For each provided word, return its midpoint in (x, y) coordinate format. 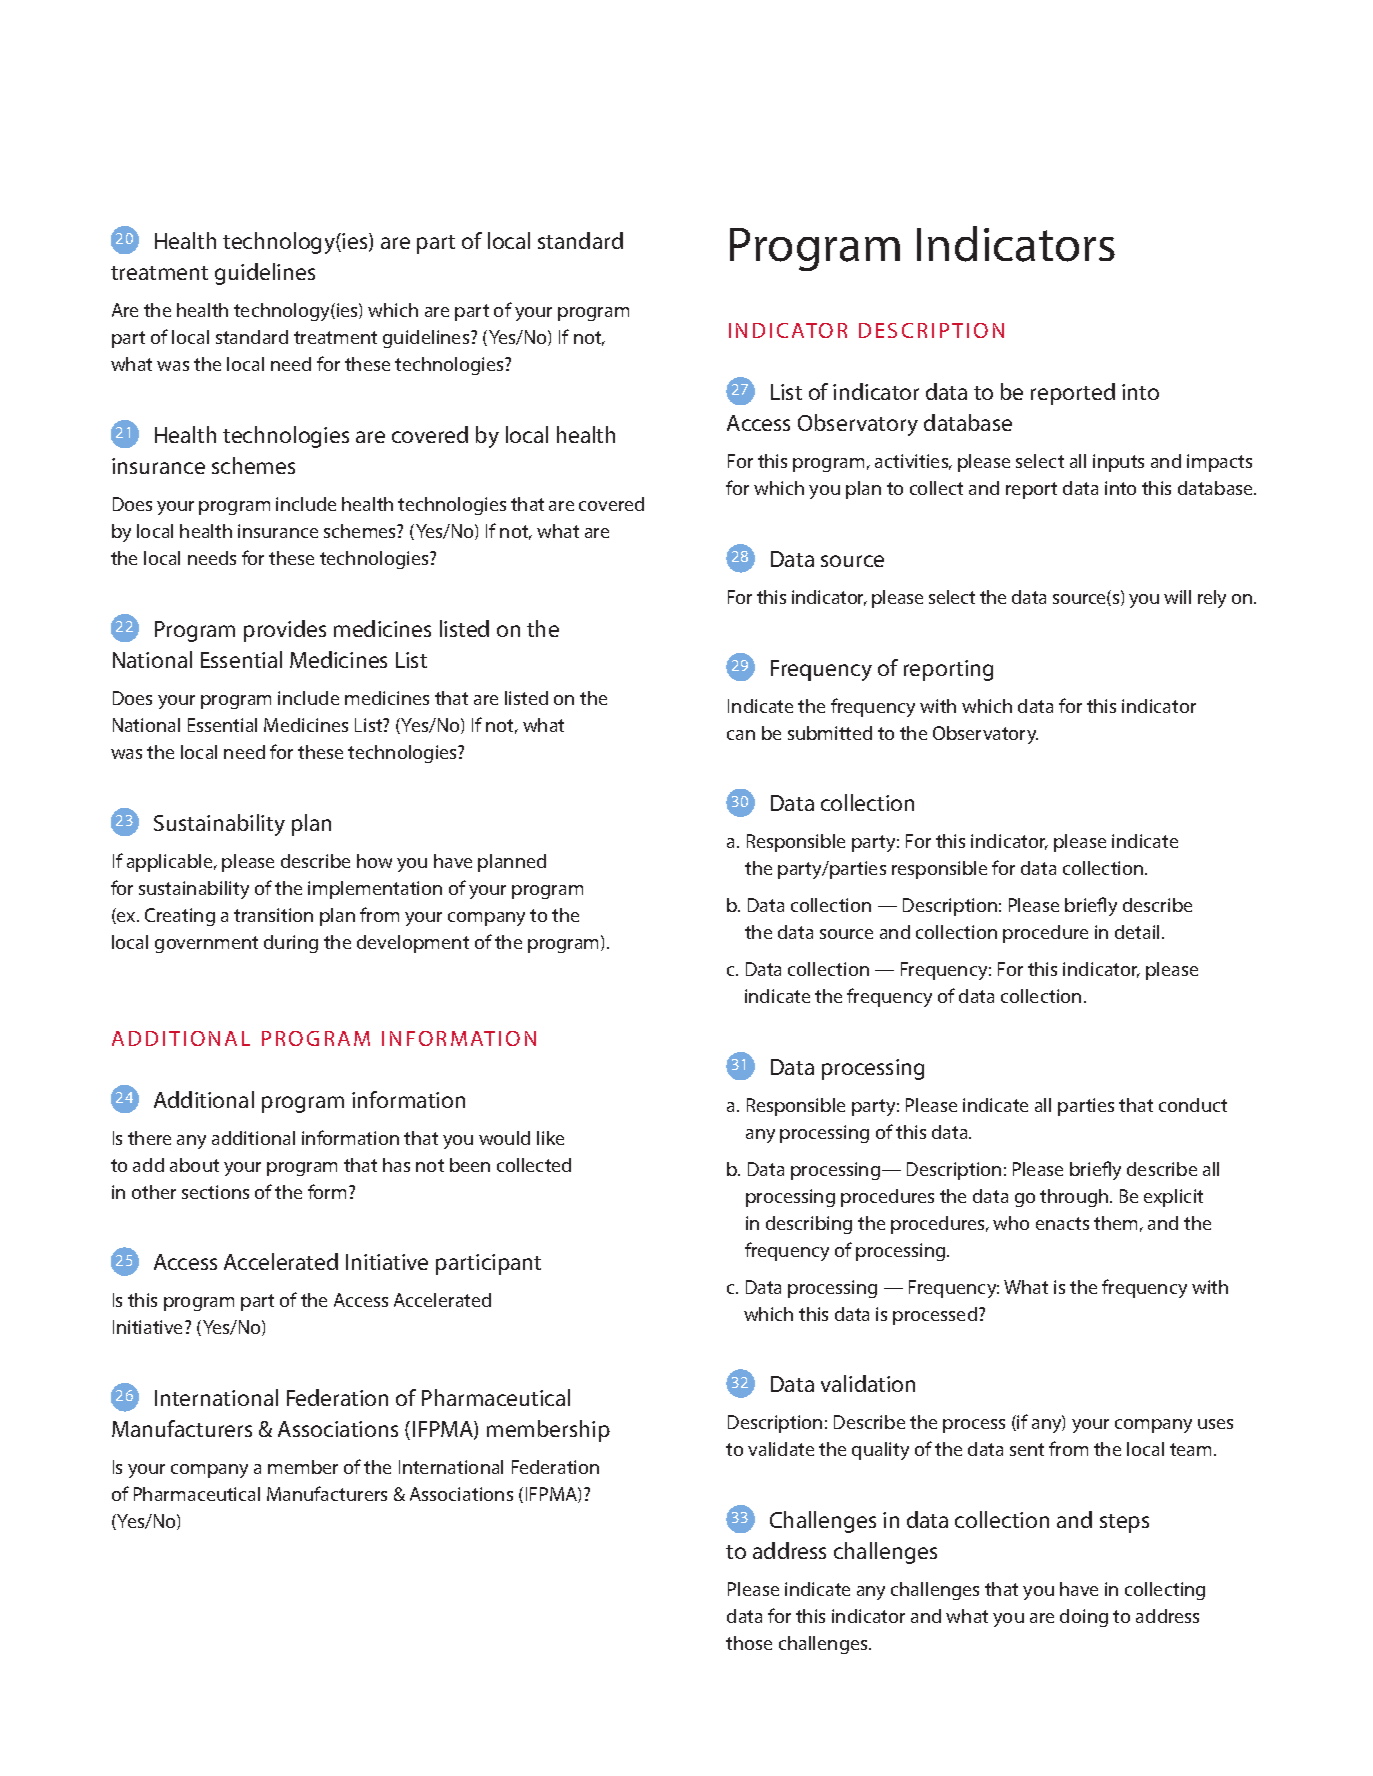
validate (781, 1449)
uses (1215, 1424)
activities (913, 462)
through (1075, 1198)
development (413, 944)
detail (1139, 932)
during (291, 944)
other (154, 1192)
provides (285, 631)
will (1177, 597)
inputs (1118, 463)
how (374, 861)
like (550, 1138)
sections (215, 1192)
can (741, 735)
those (749, 1643)
